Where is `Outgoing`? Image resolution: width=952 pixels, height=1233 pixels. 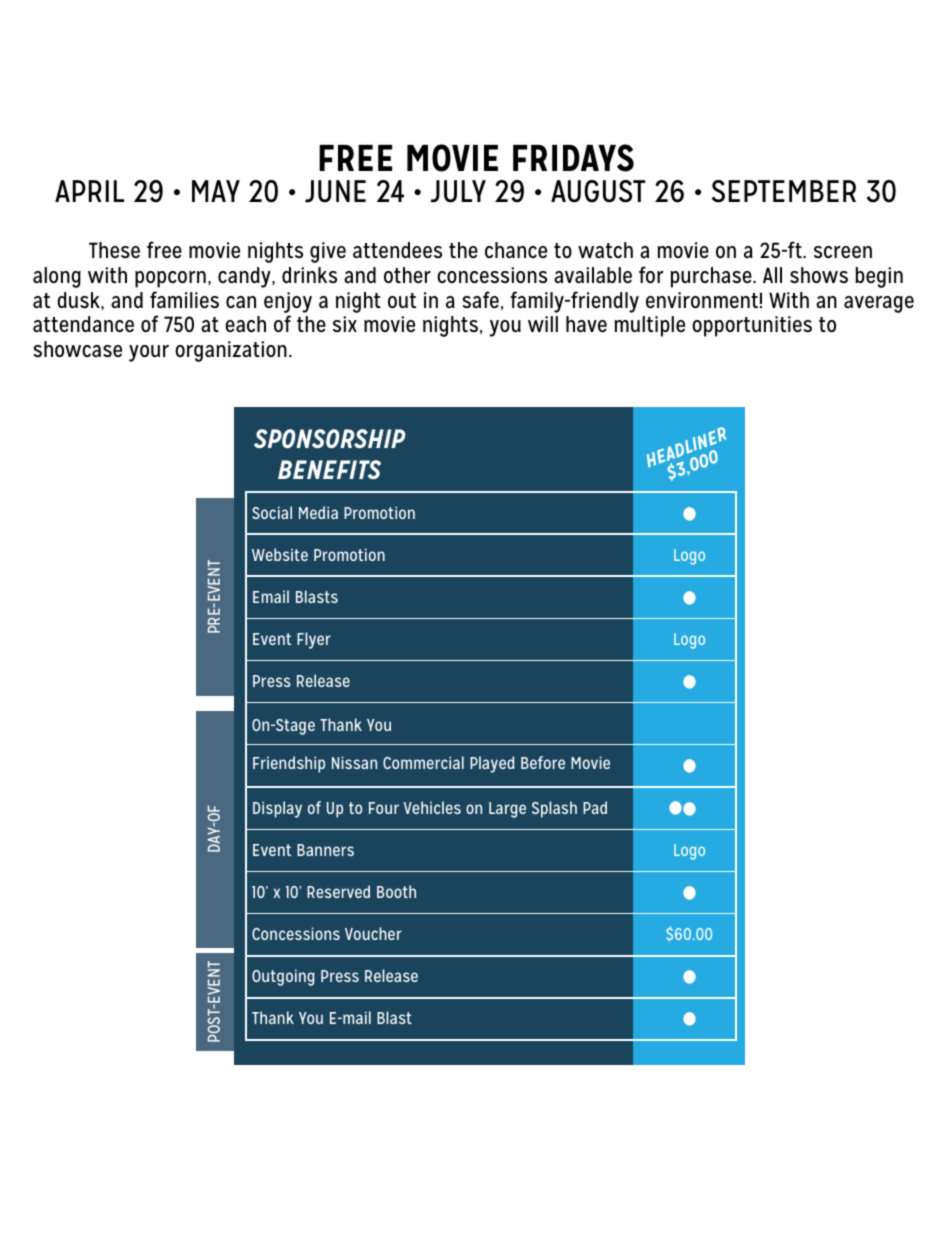 Outgoing is located at coordinates (283, 977).
